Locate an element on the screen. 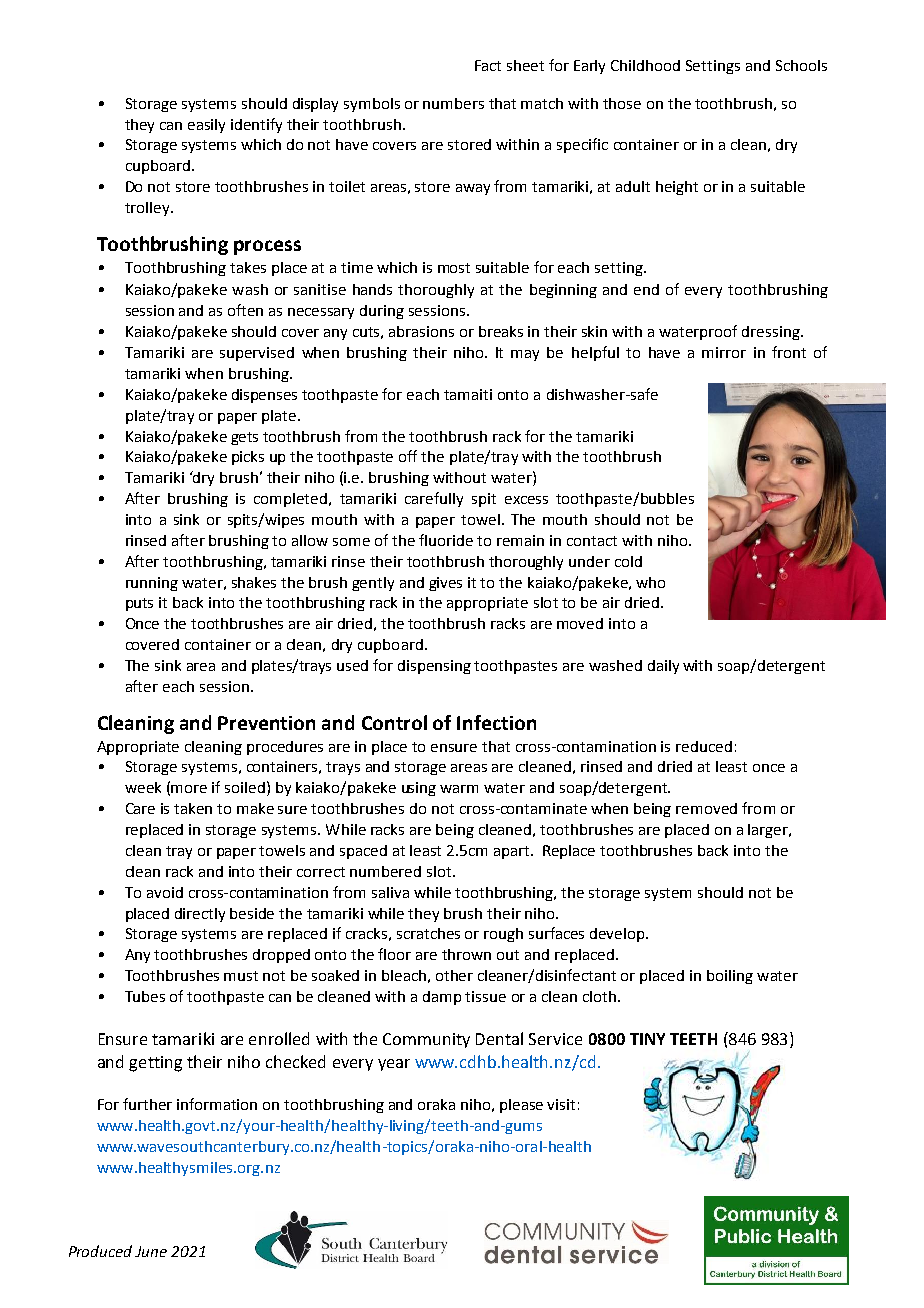 Image resolution: width=924 pixels, height=1308 pixels. running is located at coordinates (152, 584).
